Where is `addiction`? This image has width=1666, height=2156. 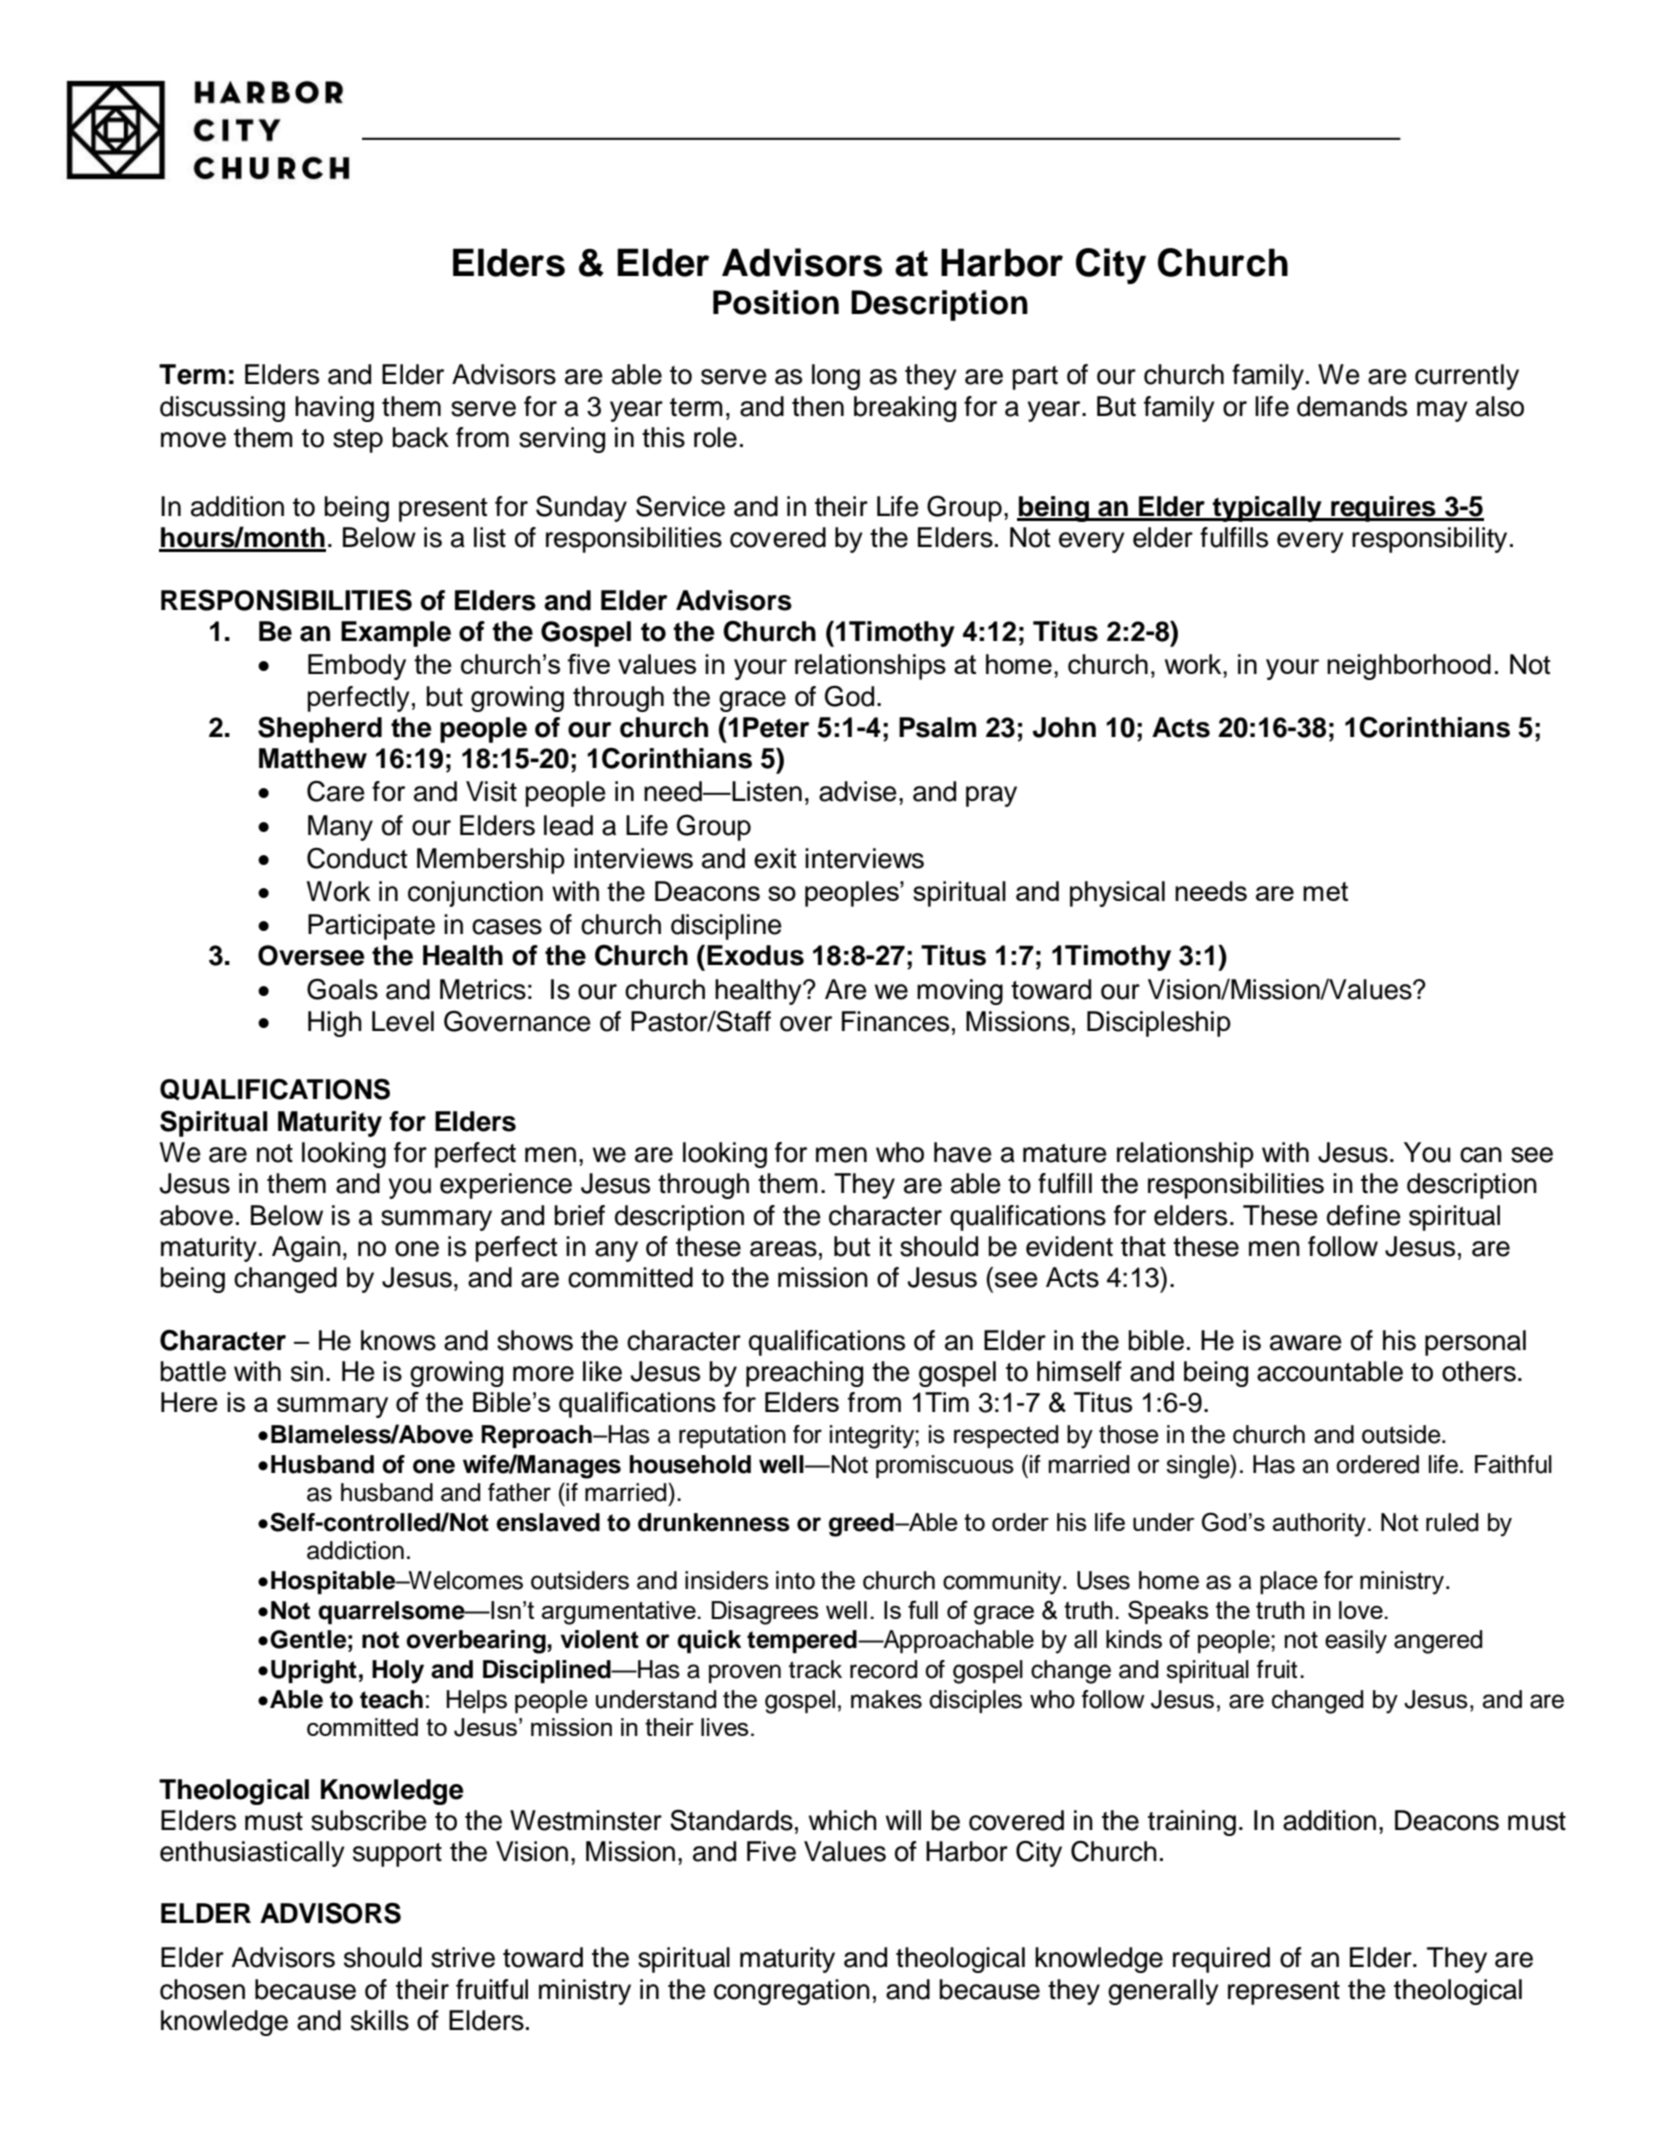 addiction is located at coordinates (355, 1550).
